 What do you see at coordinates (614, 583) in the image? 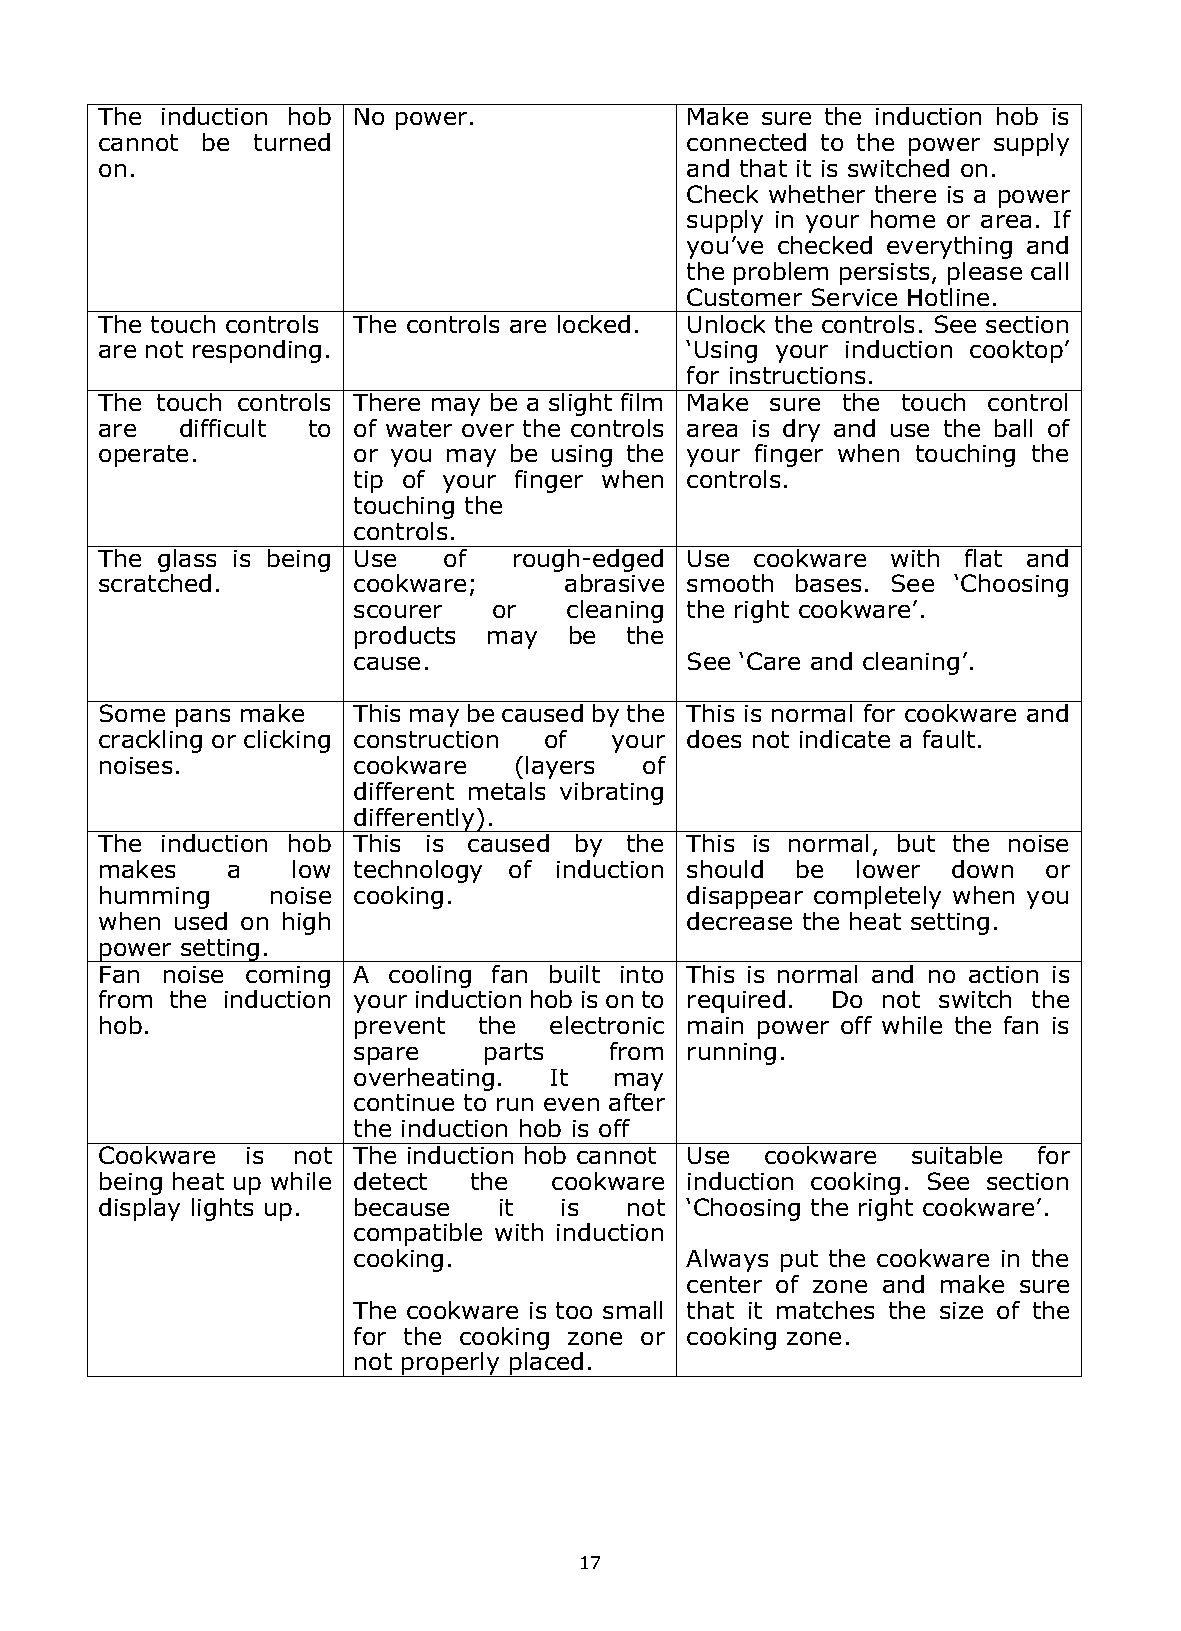
I see `abrasive` at bounding box center [614, 583].
